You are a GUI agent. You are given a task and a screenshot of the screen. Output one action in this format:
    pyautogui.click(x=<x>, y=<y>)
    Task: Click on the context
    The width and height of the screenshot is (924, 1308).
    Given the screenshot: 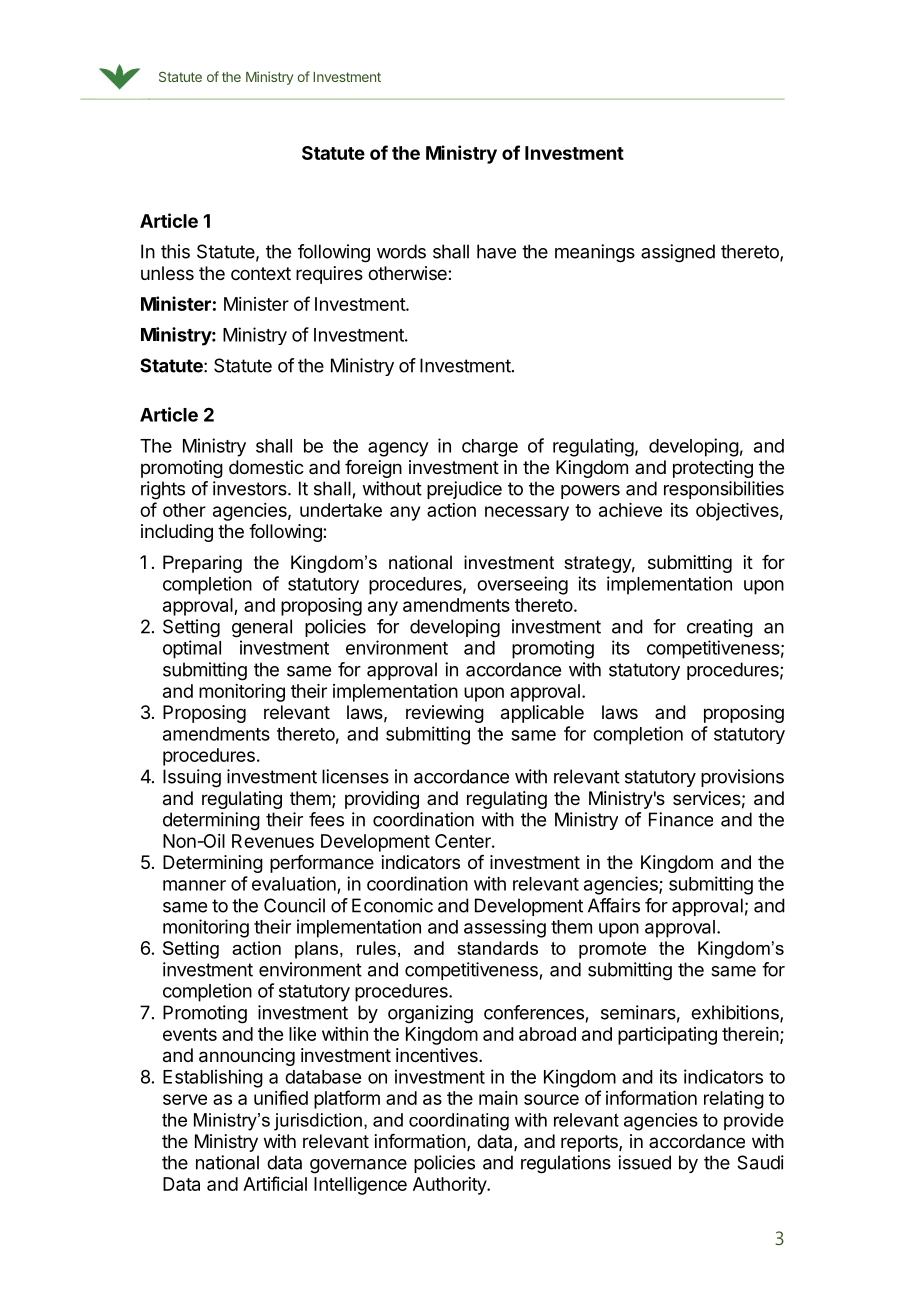 What is the action you would take?
    pyautogui.click(x=261, y=273)
